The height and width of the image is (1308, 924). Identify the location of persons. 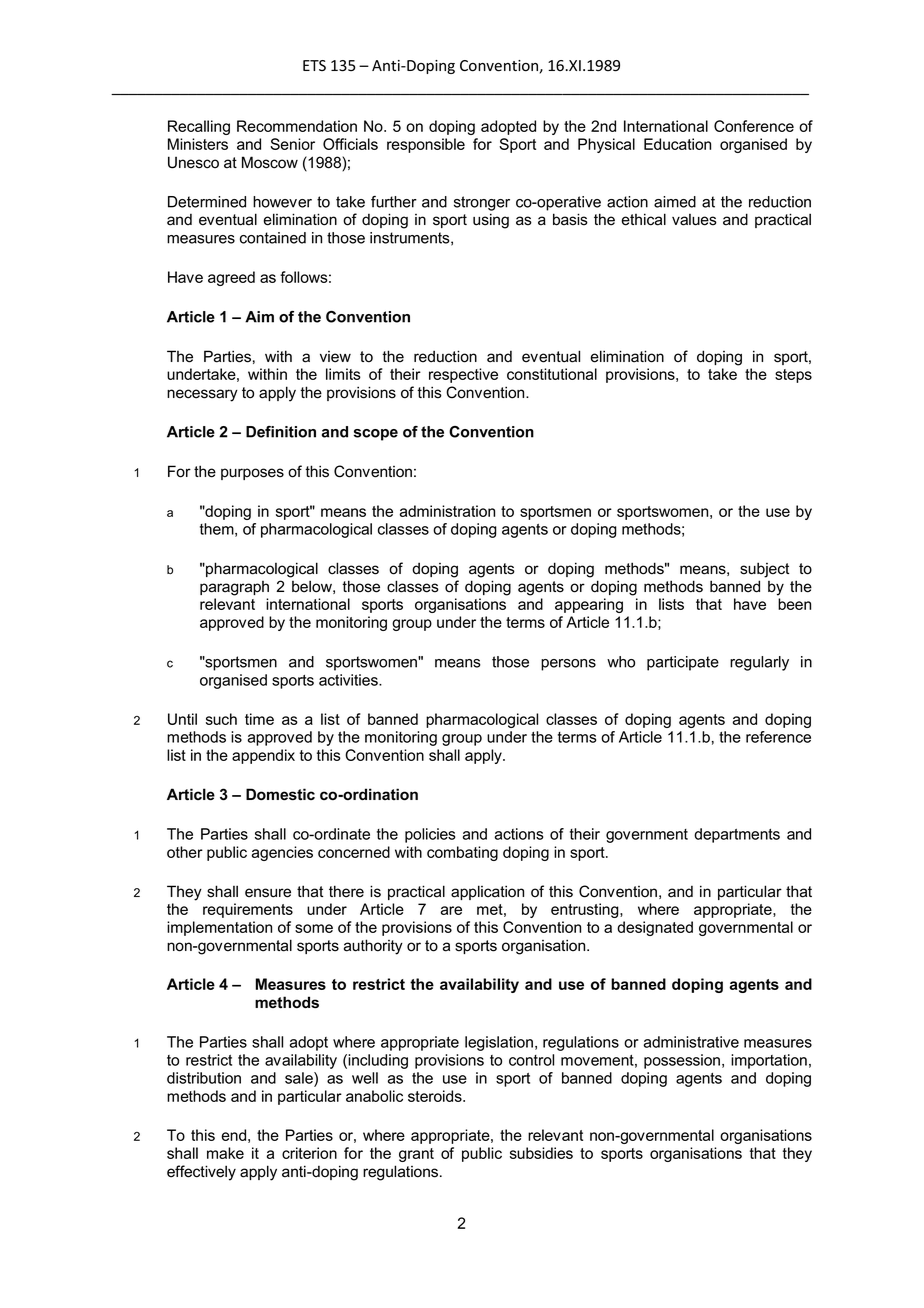
(568, 665).
